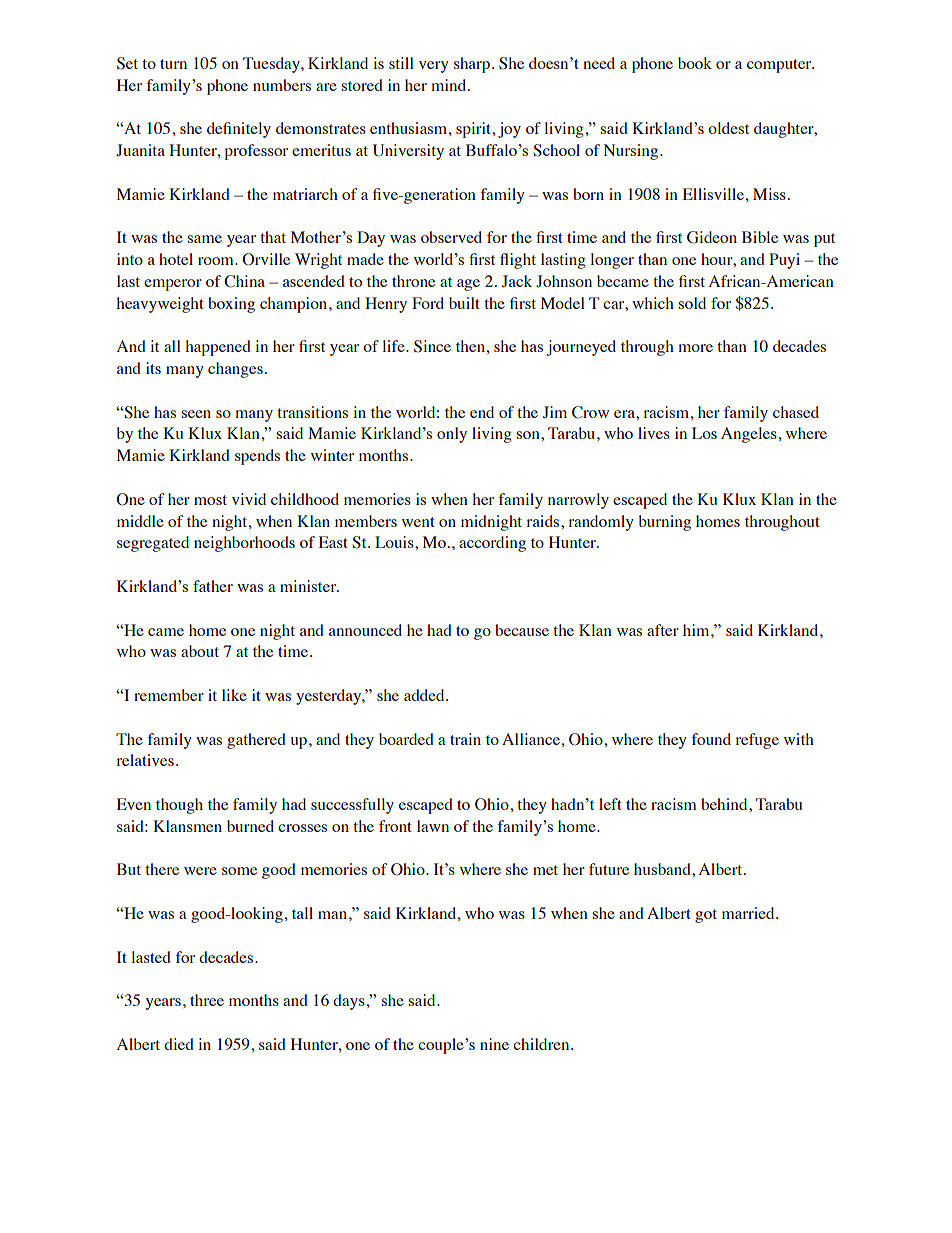  I want to click on added, so click(425, 695).
